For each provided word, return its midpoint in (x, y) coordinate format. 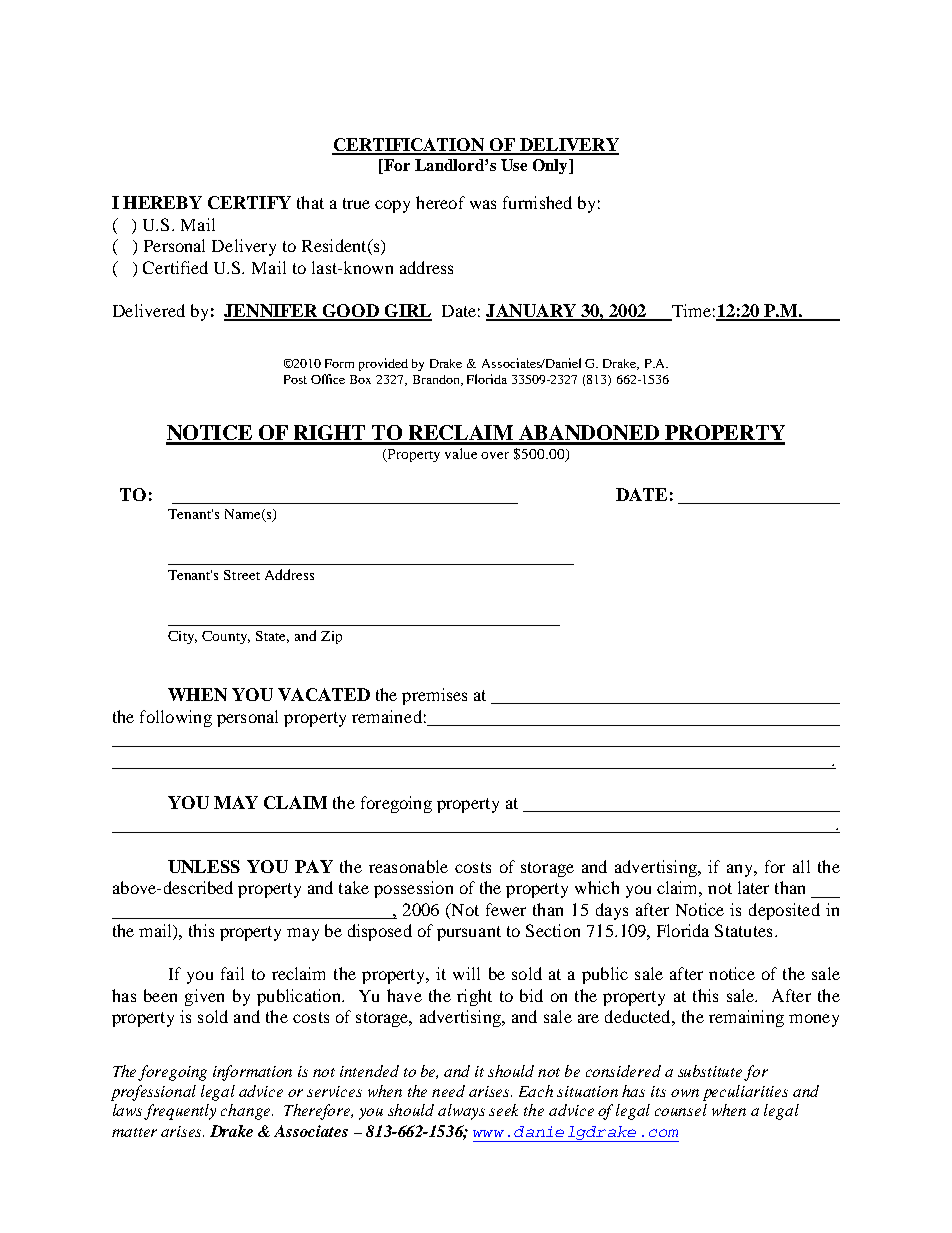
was (483, 204)
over (495, 455)
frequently (180, 1112)
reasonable (408, 866)
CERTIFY (249, 202)
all (801, 866)
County (226, 637)
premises (434, 696)
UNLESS (204, 866)
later (753, 887)
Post (295, 379)
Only (551, 166)
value (461, 453)
